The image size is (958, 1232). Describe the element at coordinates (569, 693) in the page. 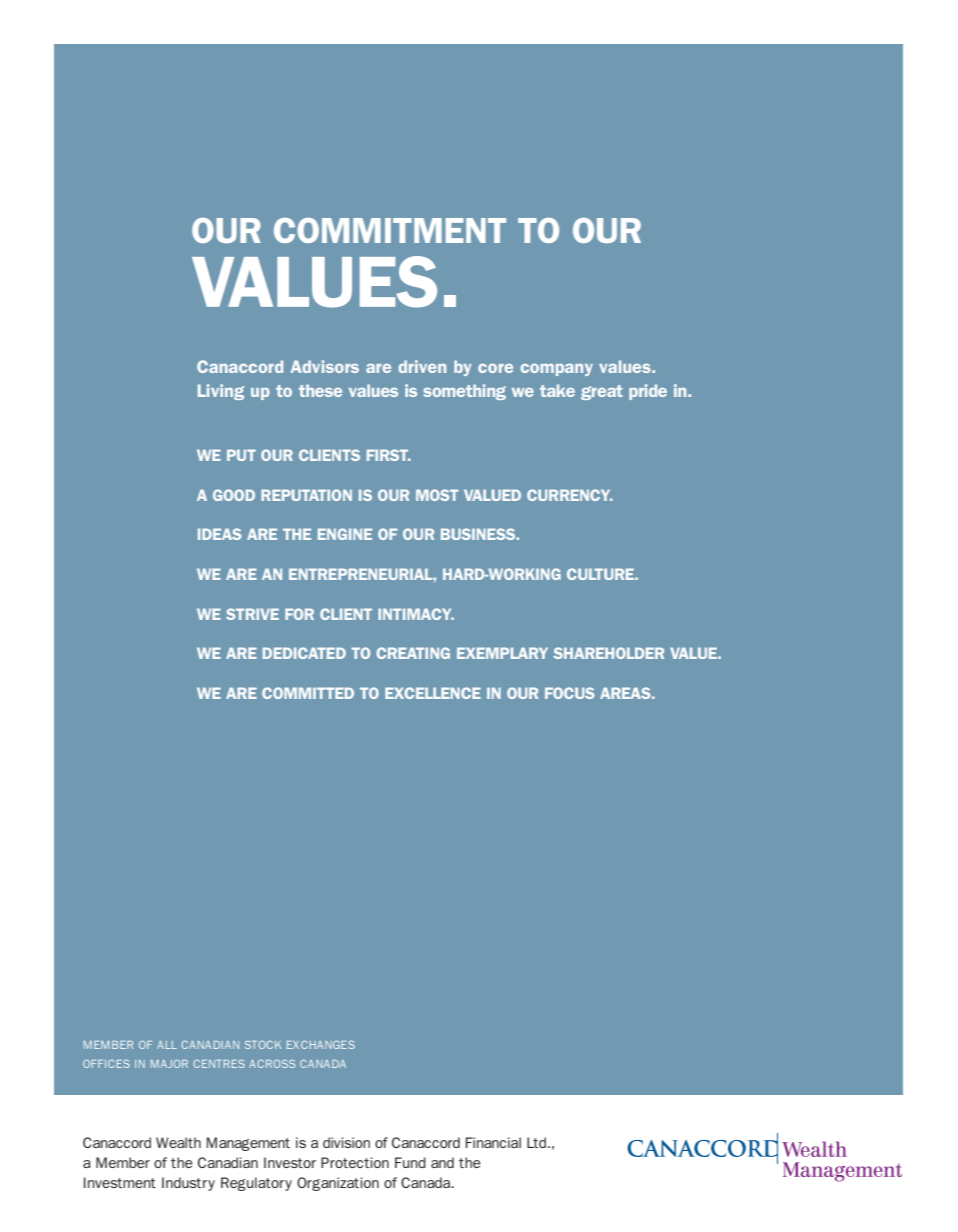

I see `FOCUS` at that location.
